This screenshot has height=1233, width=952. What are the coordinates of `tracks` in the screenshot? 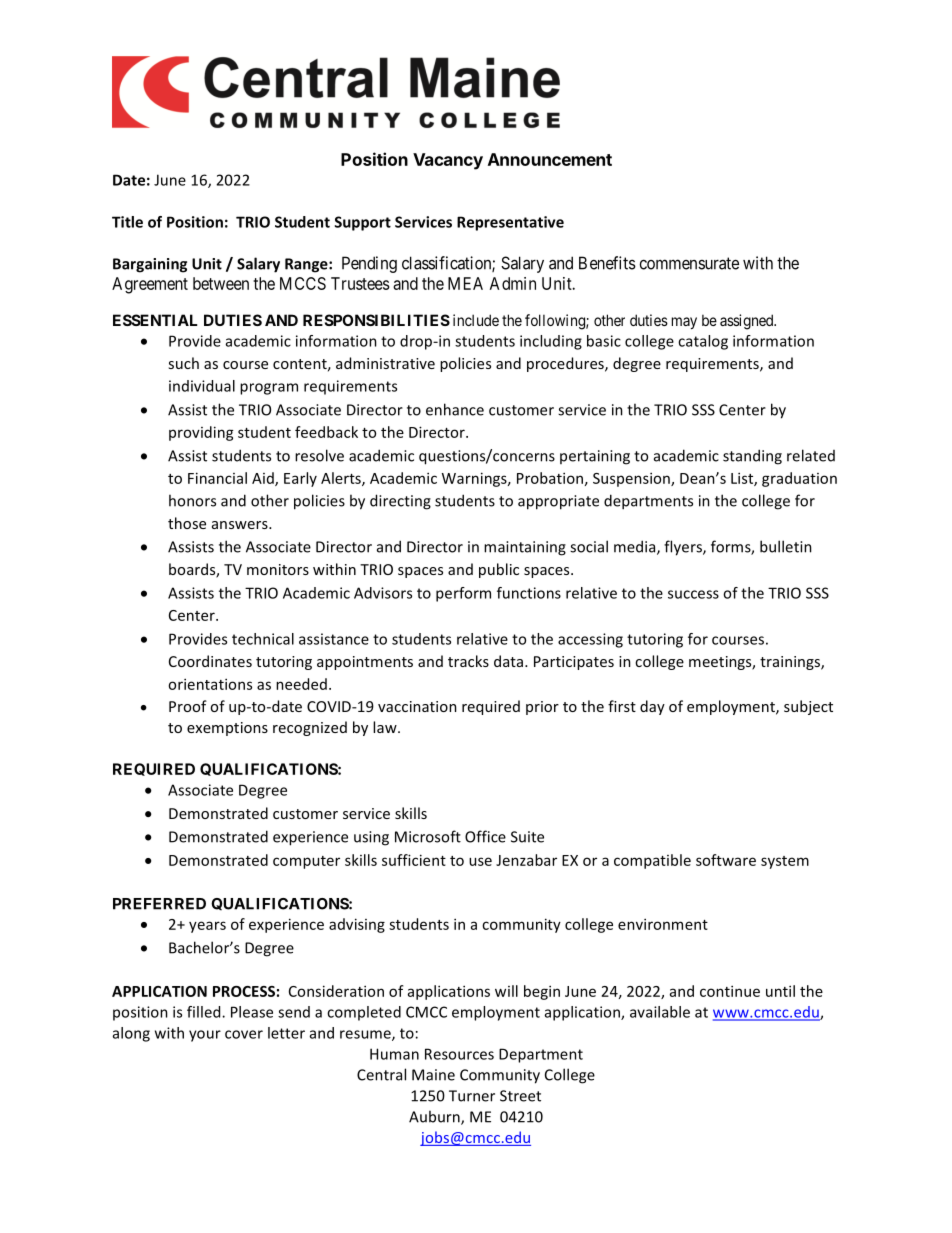 It's located at (468, 661).
